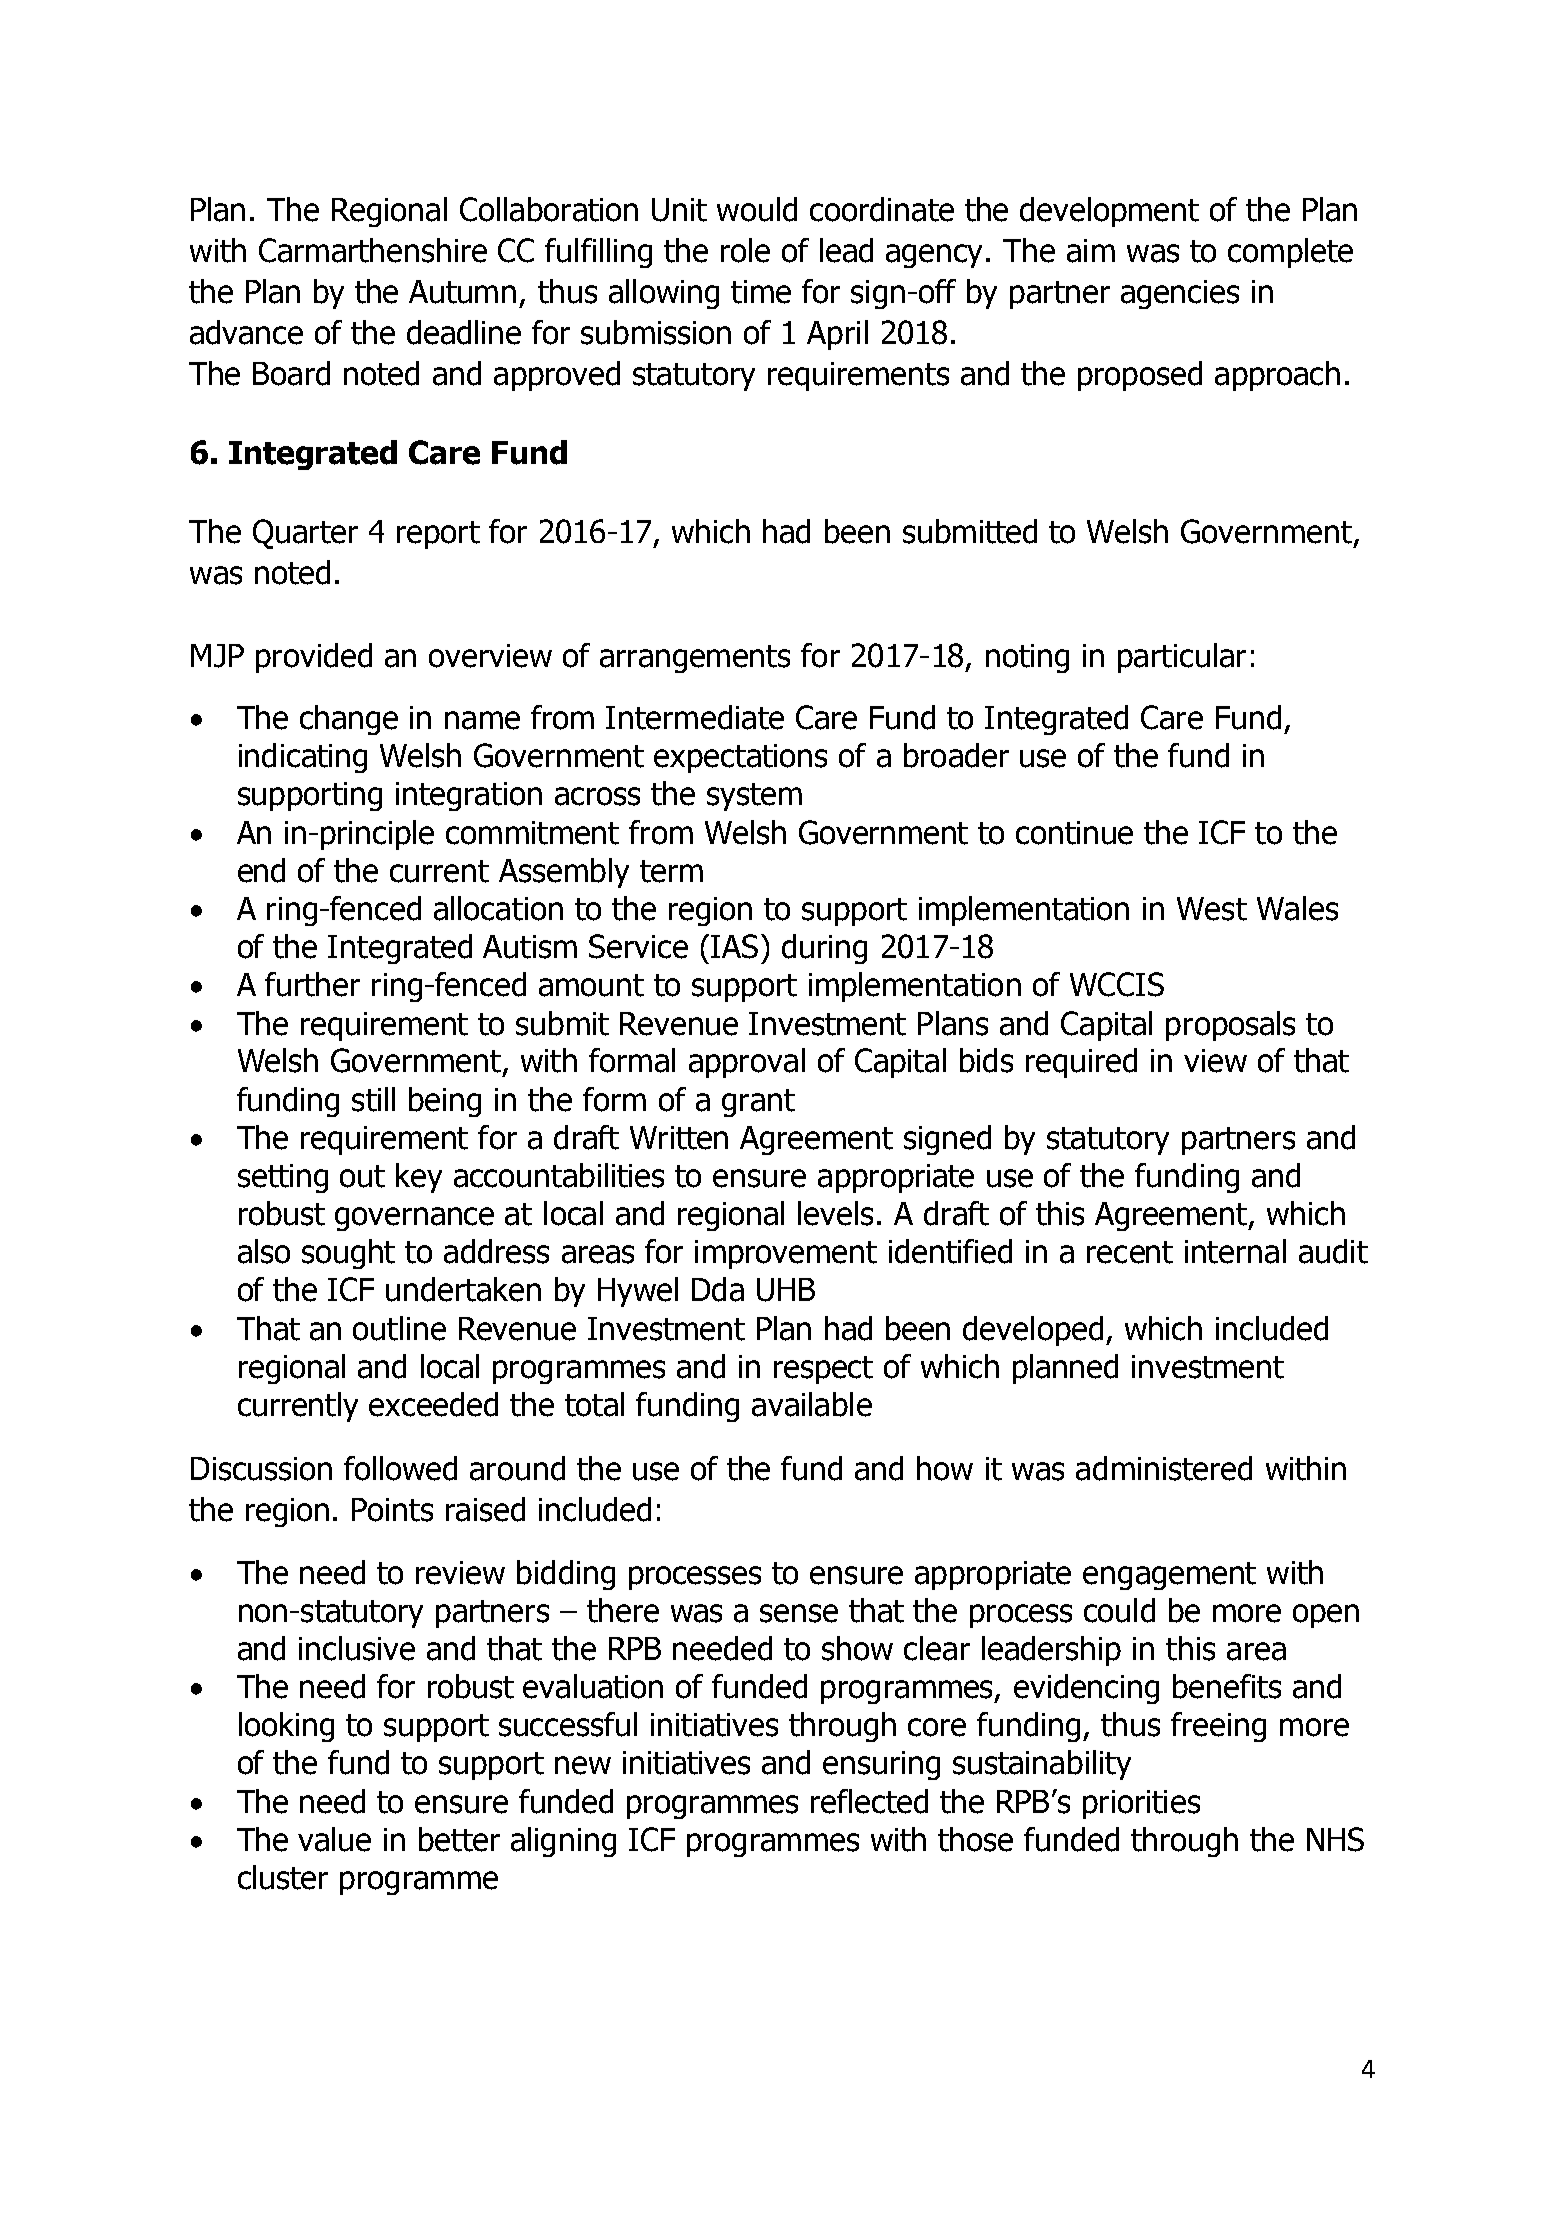 Image resolution: width=1565 pixels, height=2214 pixels. I want to click on value, so click(334, 1839).
